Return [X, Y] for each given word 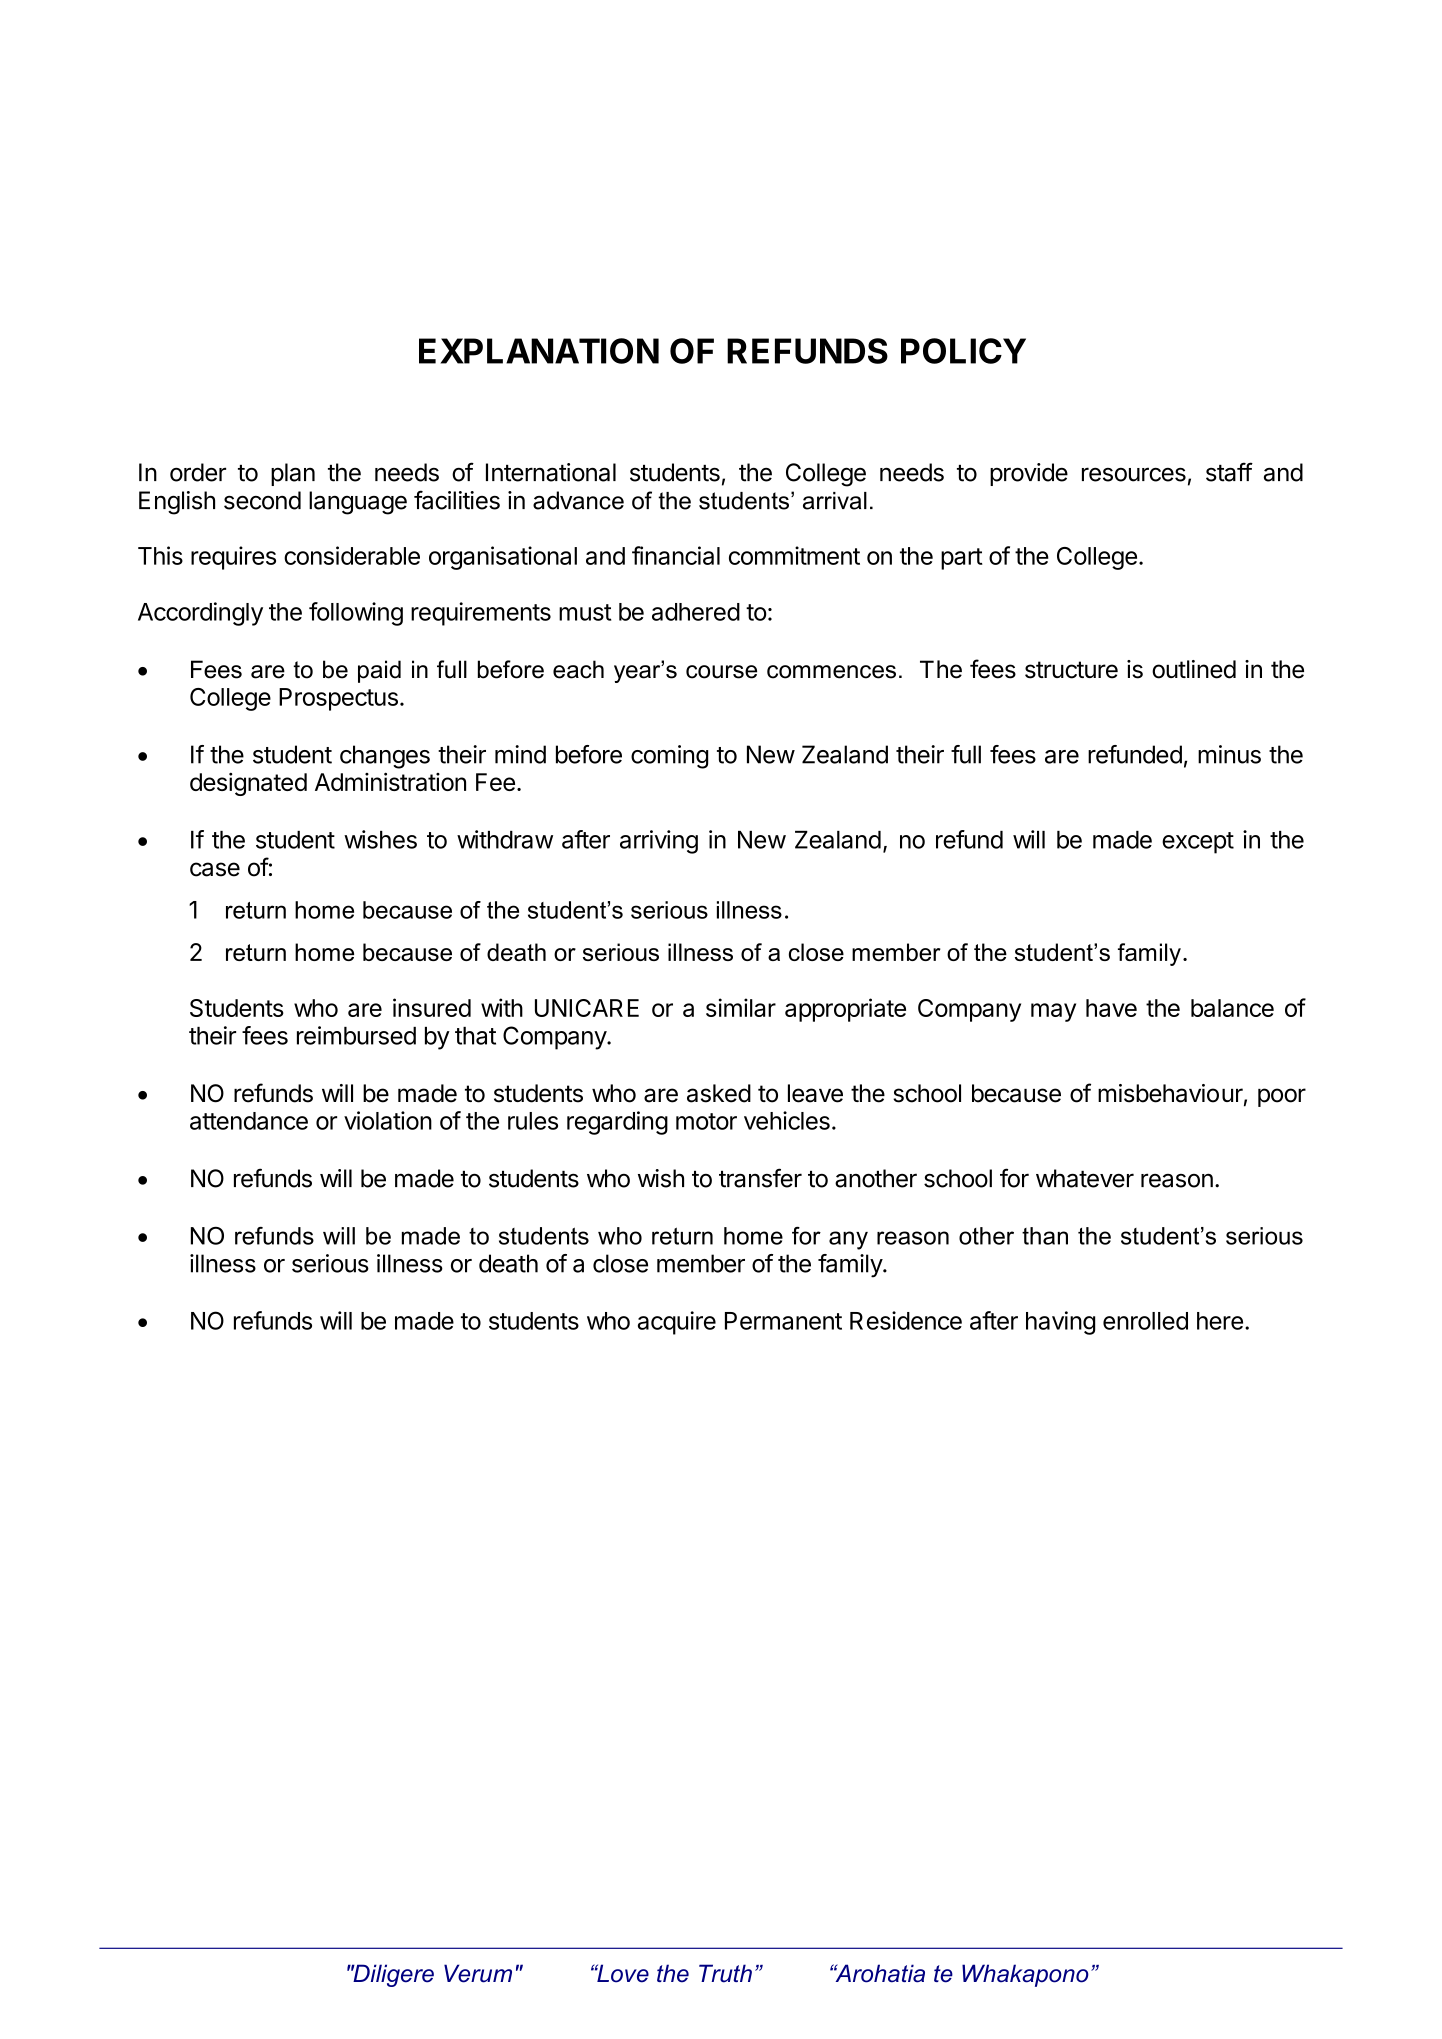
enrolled [1145, 1321]
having [1060, 1323]
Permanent [783, 1321]
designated [248, 784]
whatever [1085, 1178]
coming [669, 757]
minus [1229, 754]
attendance [249, 1121]
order [198, 472]
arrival [835, 501]
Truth [725, 1973]
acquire [677, 1323]
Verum [478, 1973]
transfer [760, 1178]
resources [1134, 474]
